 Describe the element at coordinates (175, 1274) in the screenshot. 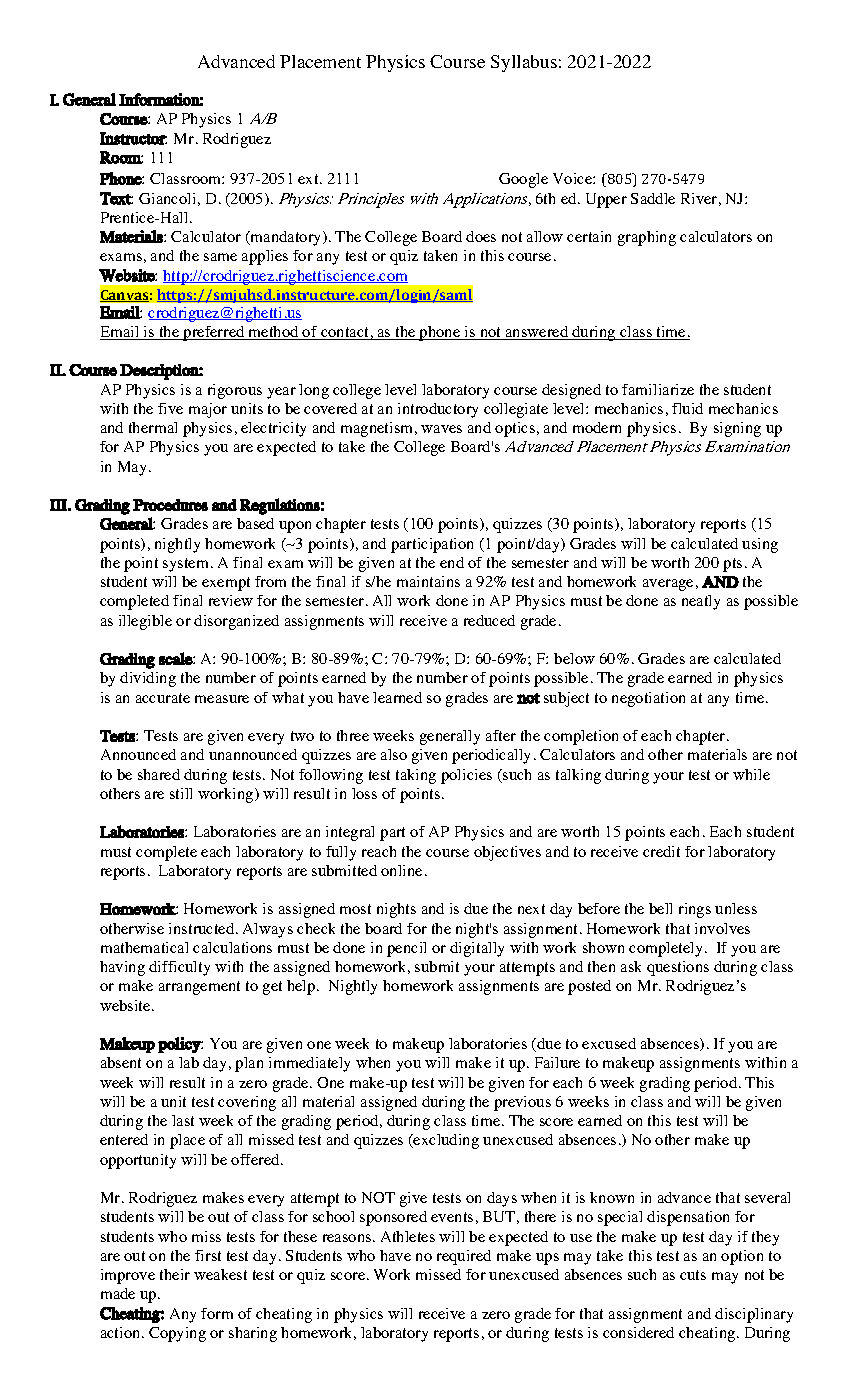

I see `their` at that location.
